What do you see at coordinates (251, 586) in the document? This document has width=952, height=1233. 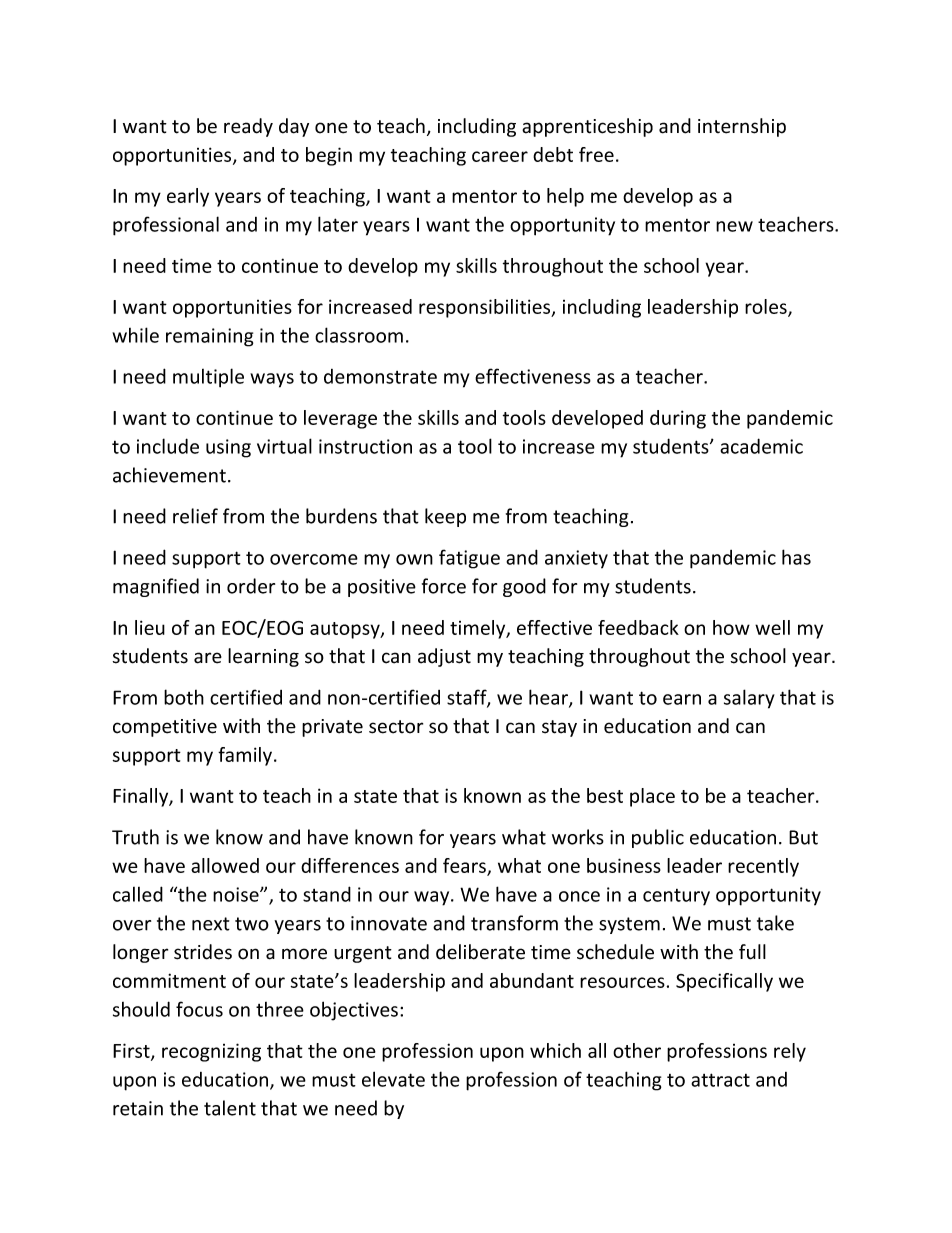 I see `order` at bounding box center [251, 586].
